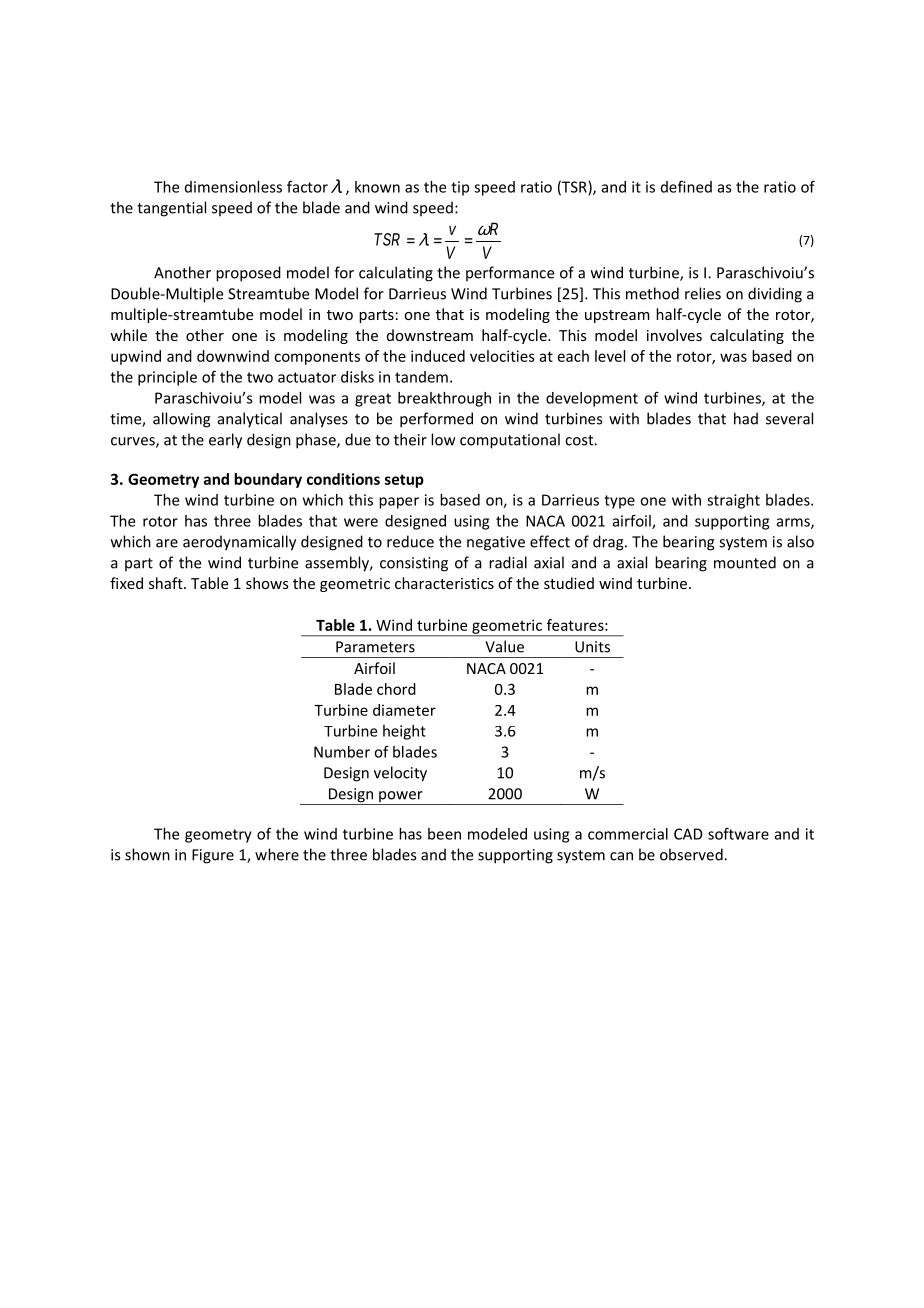 This image has height=1308, width=924. I want to click on defined, so click(686, 186).
